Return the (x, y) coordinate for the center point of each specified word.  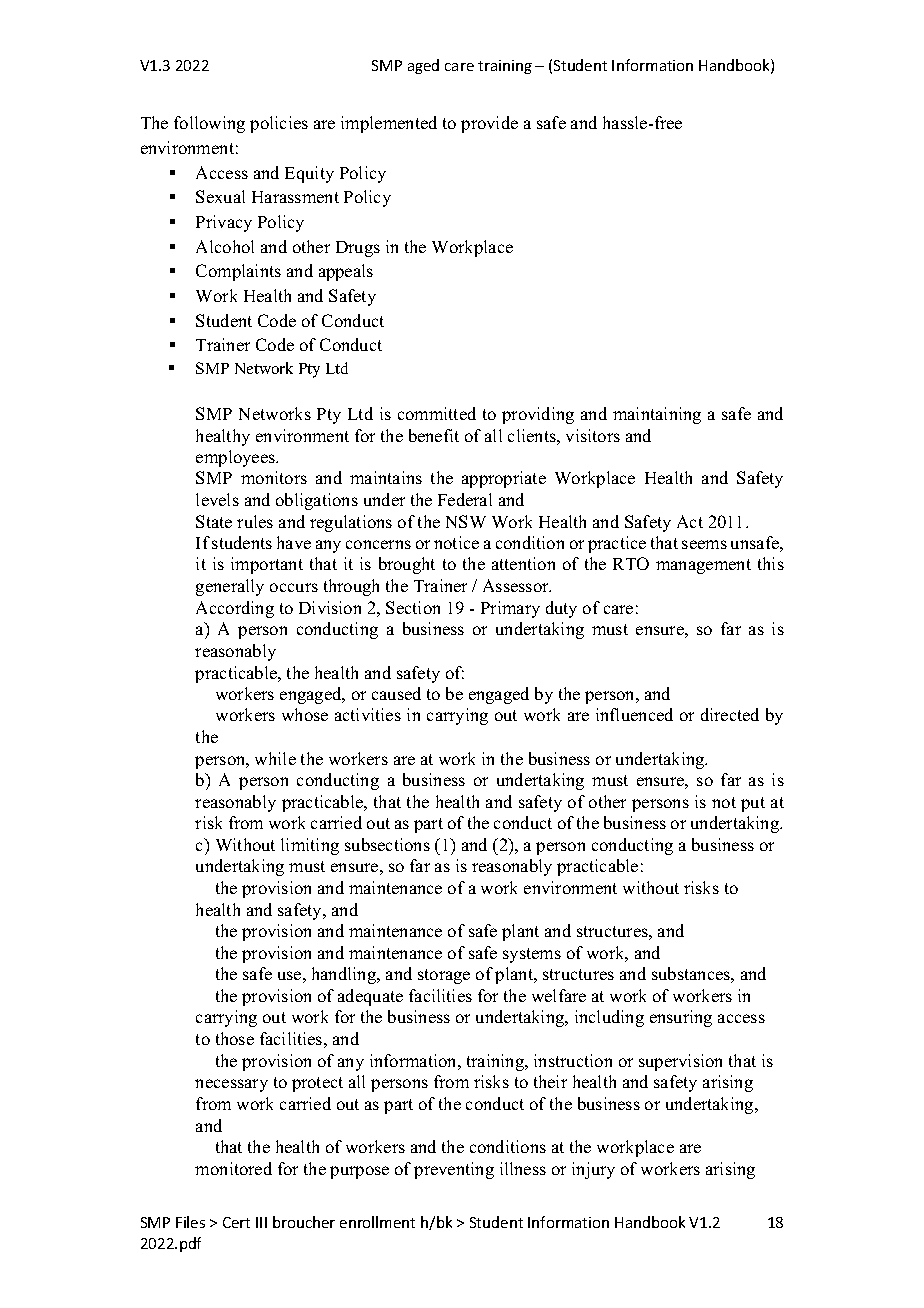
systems (532, 955)
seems (704, 544)
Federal (465, 499)
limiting (310, 846)
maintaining (657, 415)
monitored (233, 1168)
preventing (454, 1170)
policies (279, 124)
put (753, 804)
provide (489, 124)
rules (255, 521)
